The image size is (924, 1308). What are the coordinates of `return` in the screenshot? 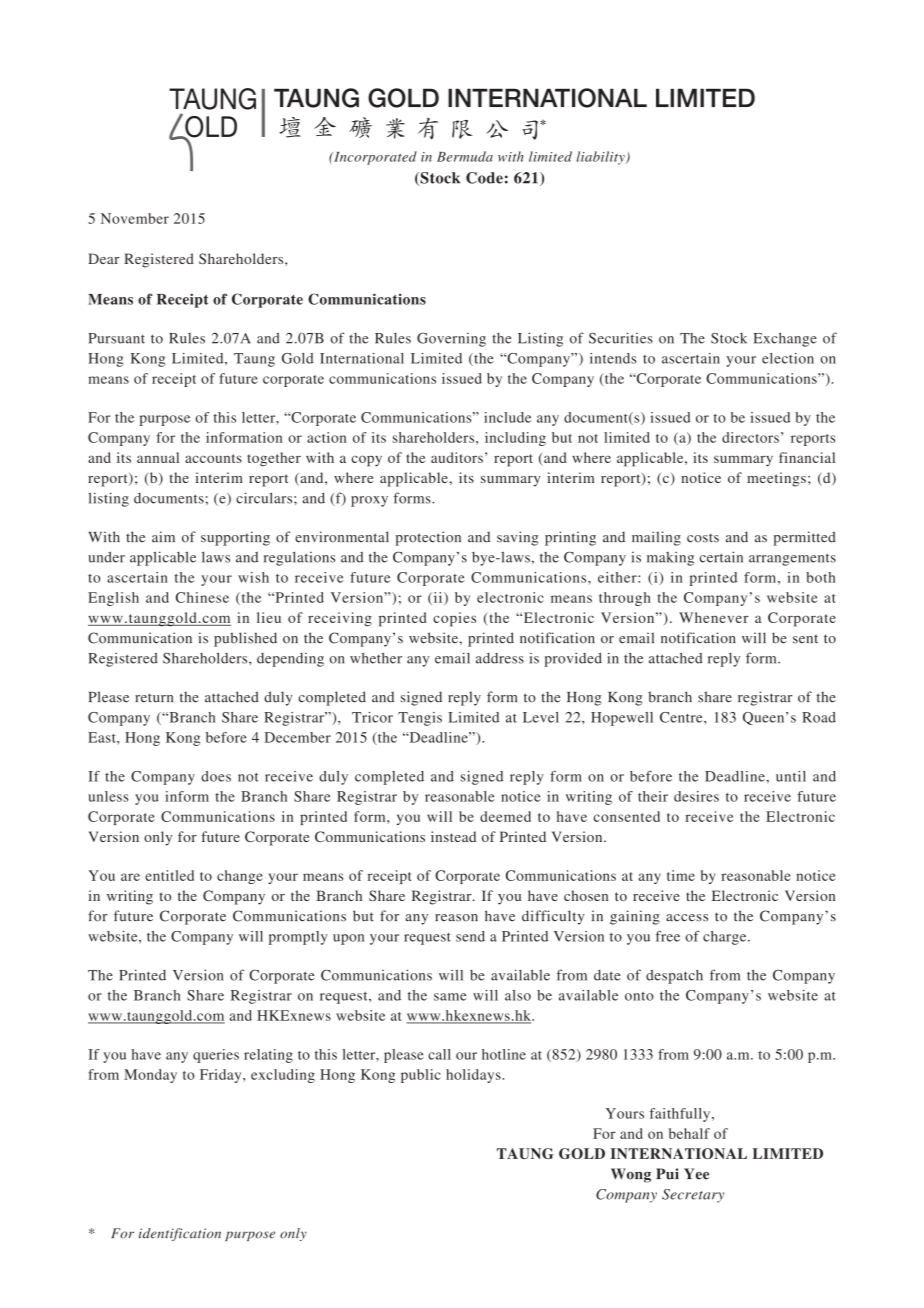 It's located at (154, 698).
